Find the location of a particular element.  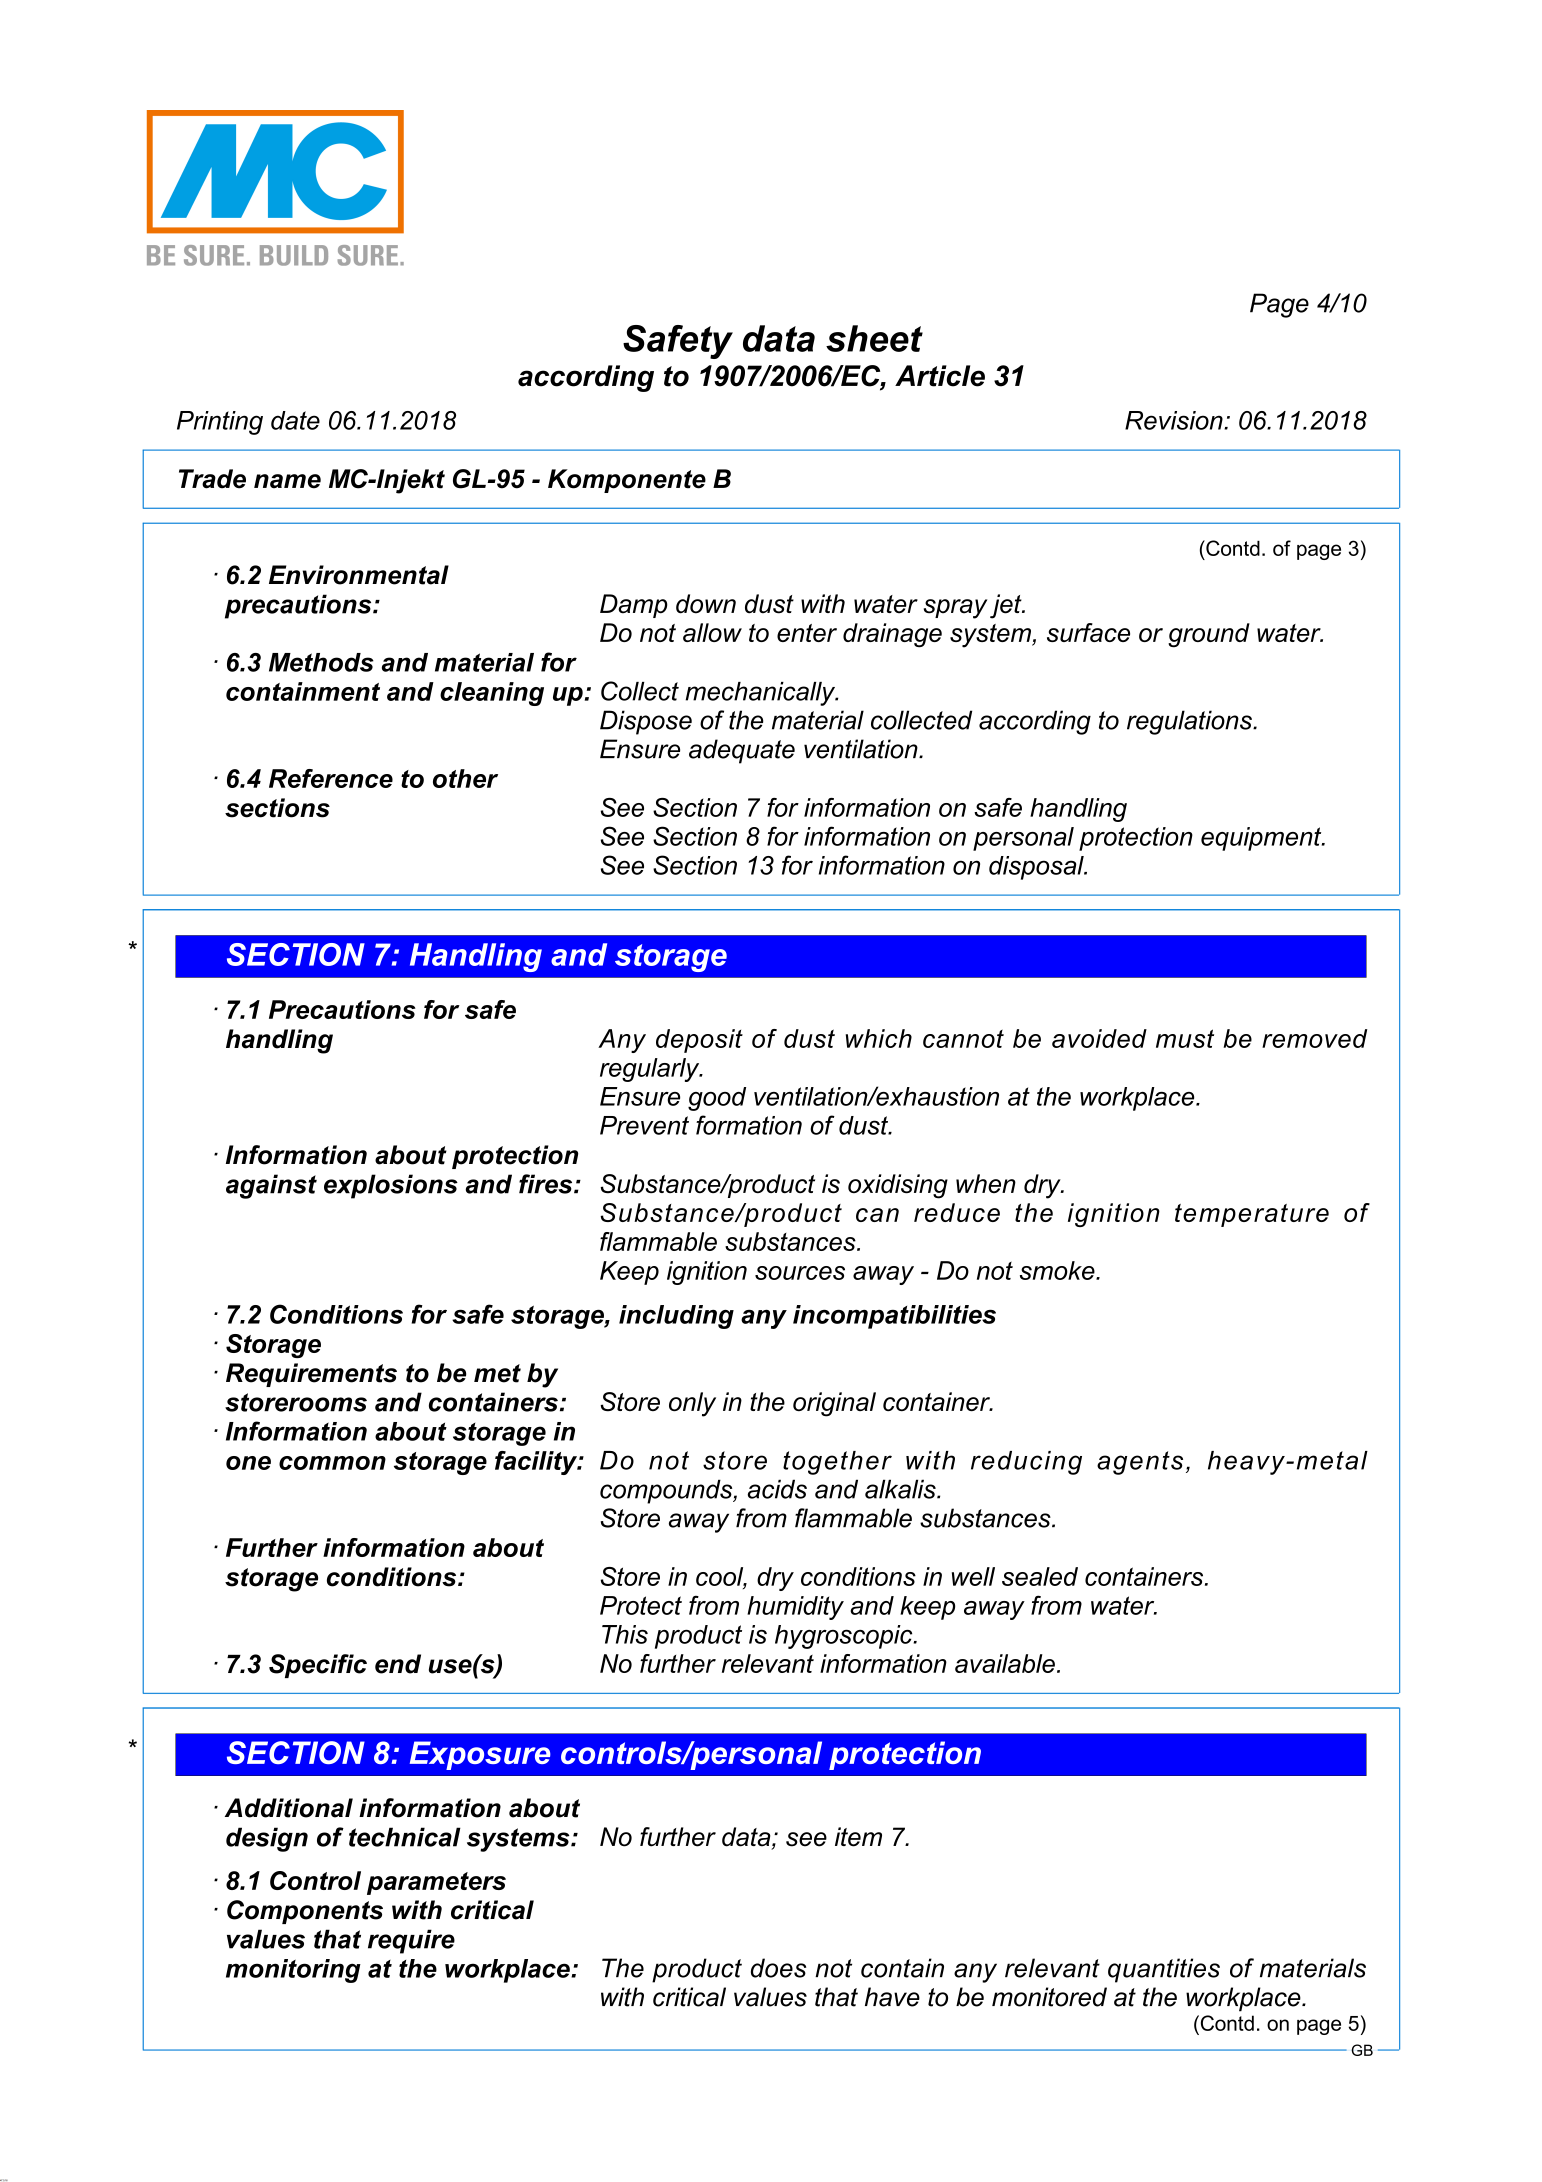

quantities is located at coordinates (1164, 1970).
